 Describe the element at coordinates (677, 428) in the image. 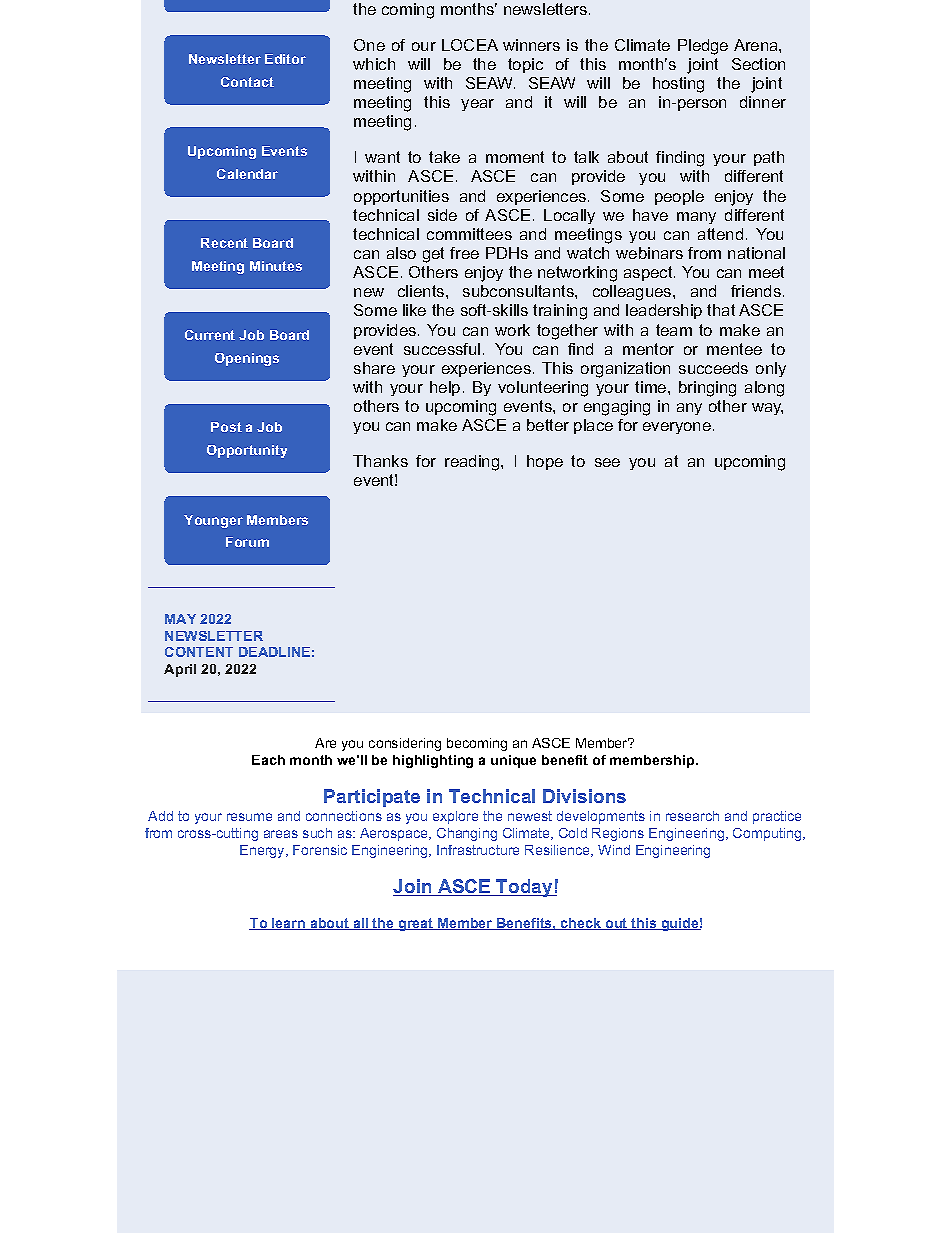

I see `everyone` at that location.
